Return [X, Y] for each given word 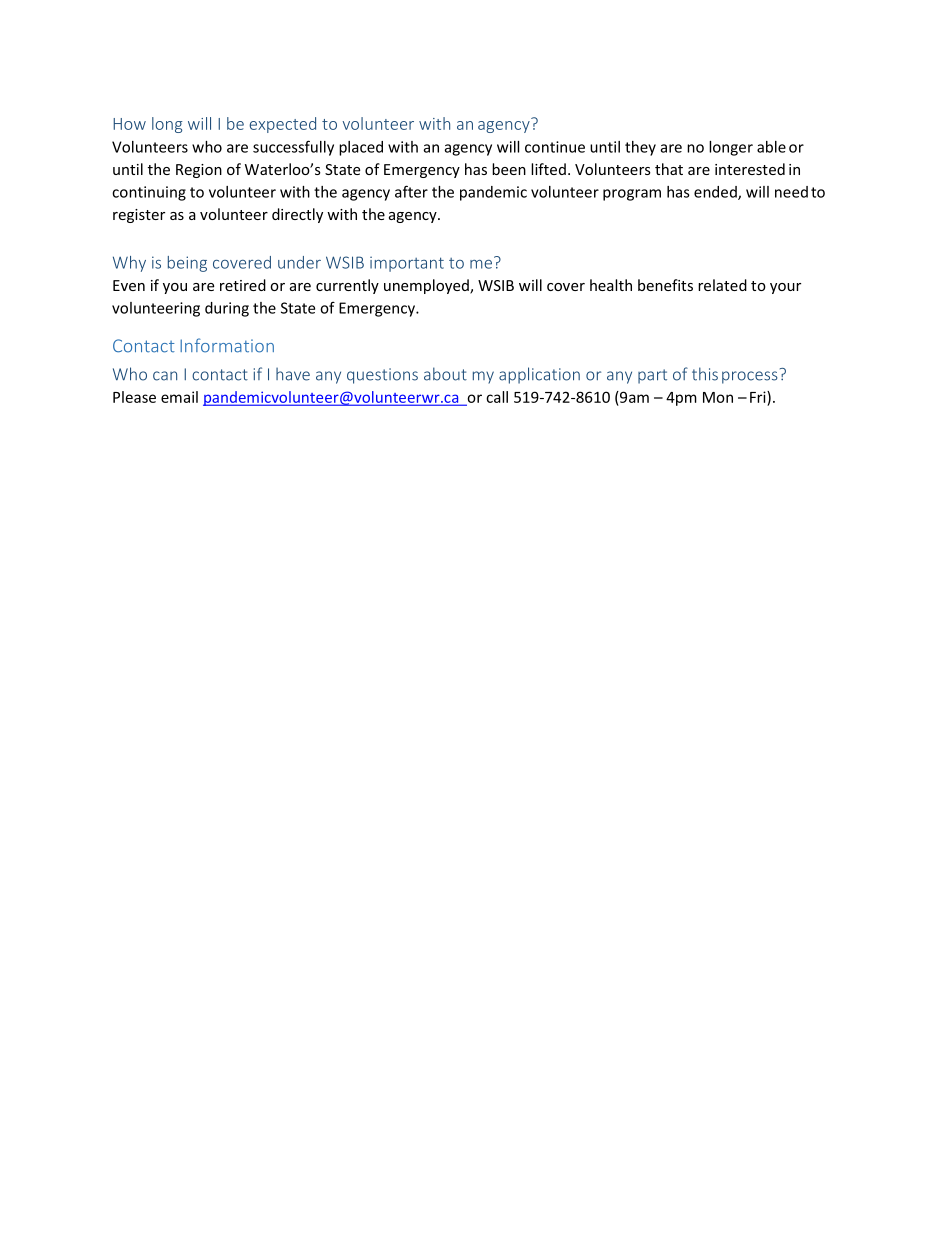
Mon [718, 397]
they [640, 148]
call [497, 397]
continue [555, 147]
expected [282, 125]
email [179, 397]
